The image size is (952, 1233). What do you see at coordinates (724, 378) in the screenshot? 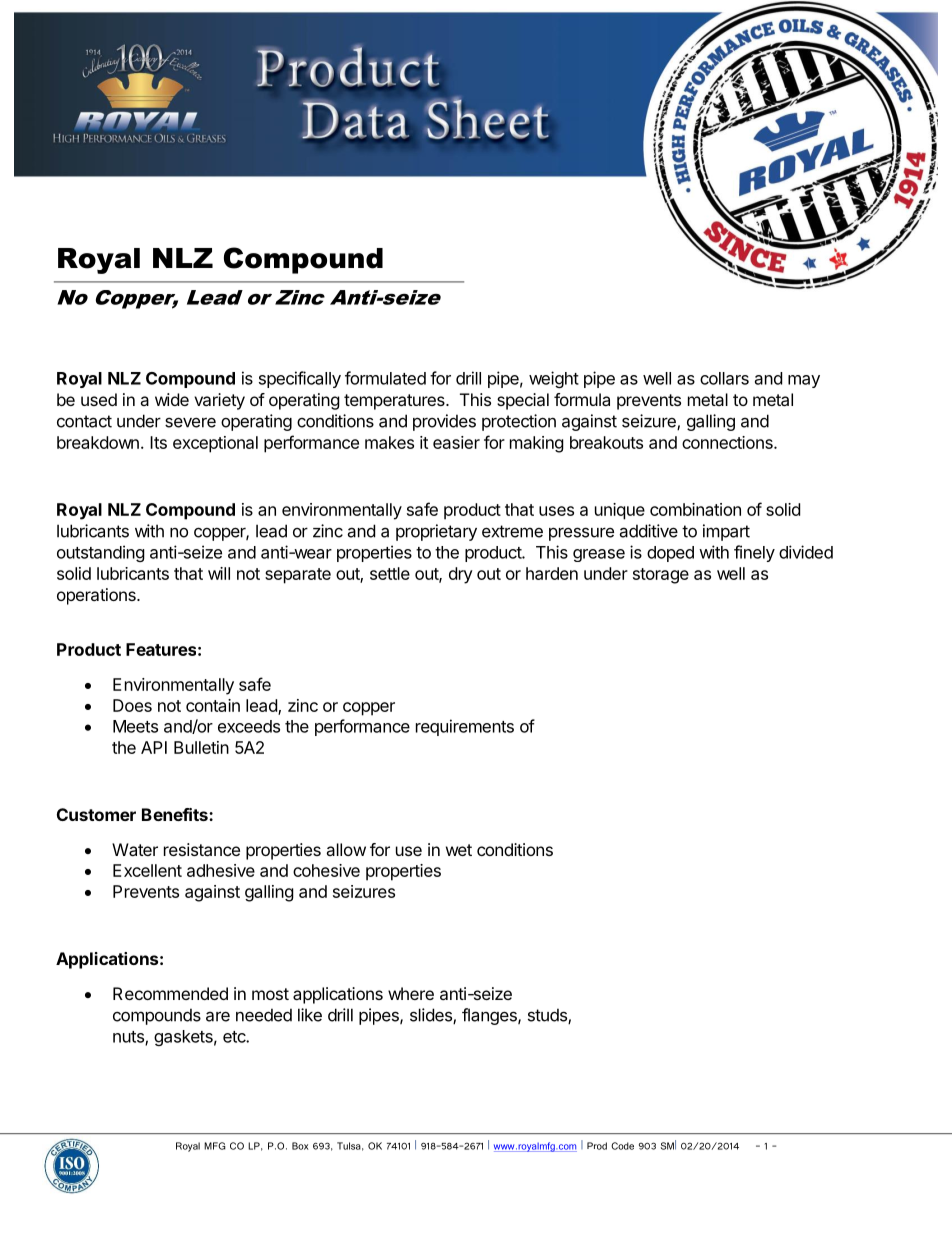
I see `collars` at bounding box center [724, 378].
